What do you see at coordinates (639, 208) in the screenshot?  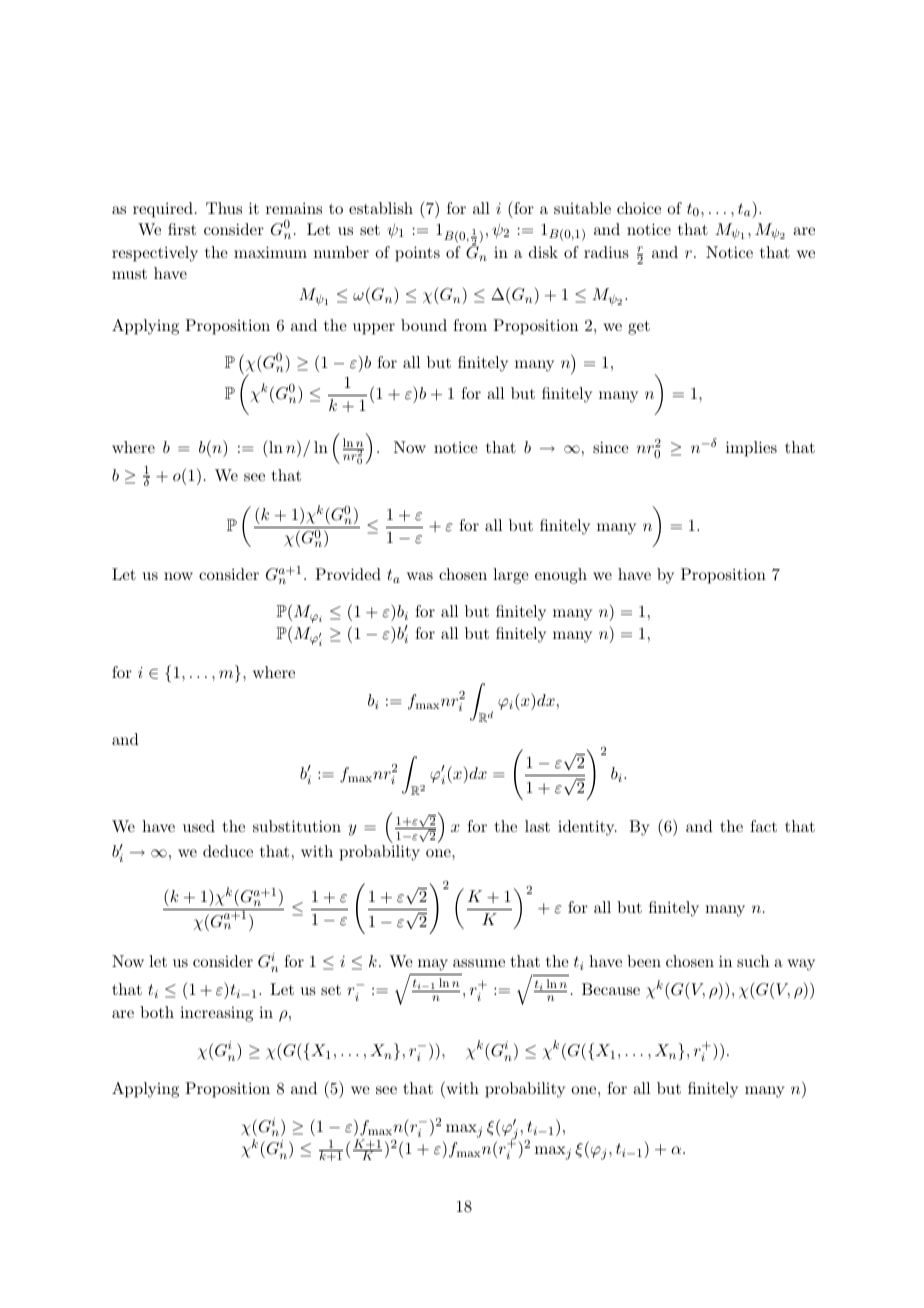 I see `choice` at bounding box center [639, 208].
